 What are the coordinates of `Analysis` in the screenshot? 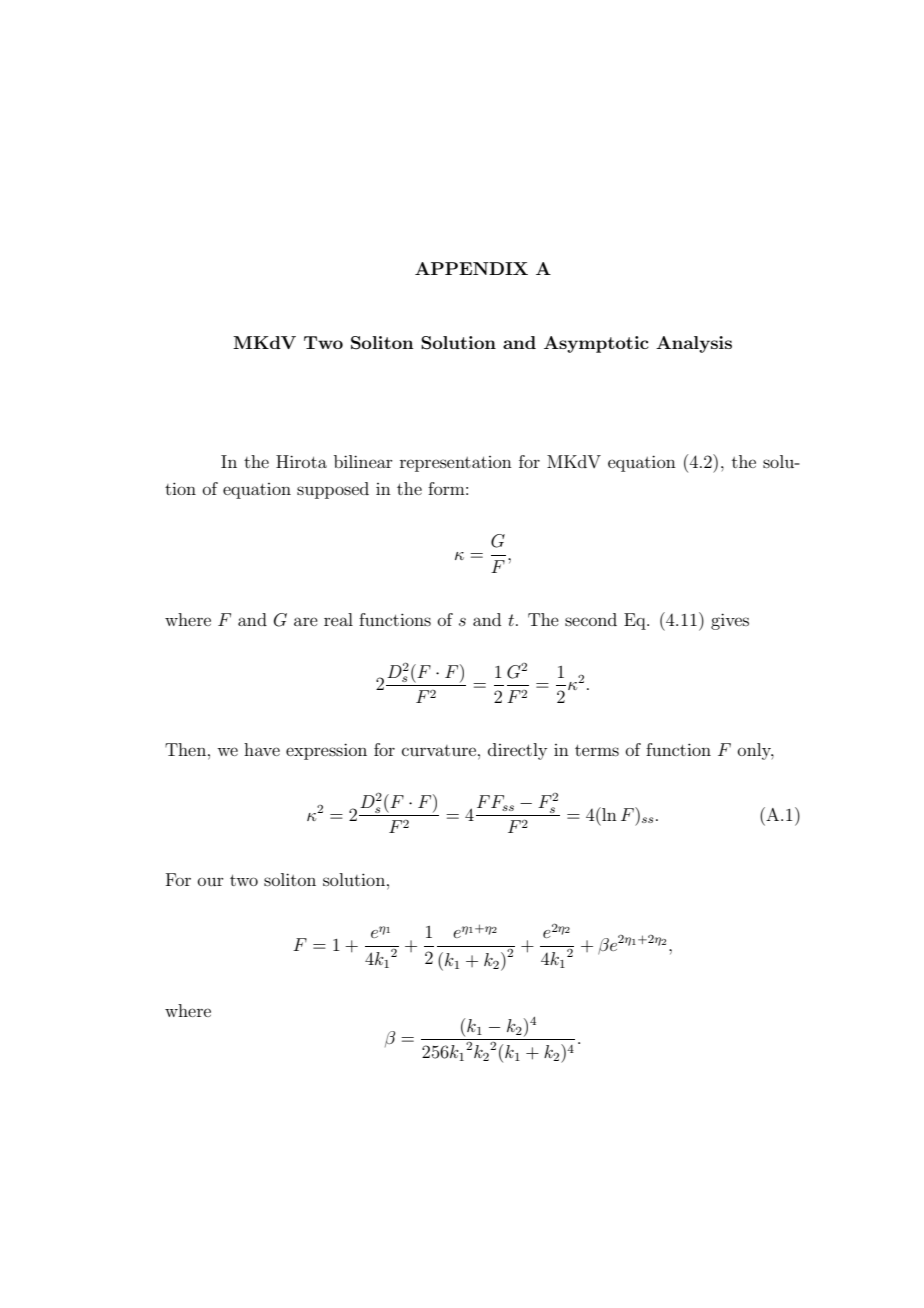 It's located at (694, 344).
